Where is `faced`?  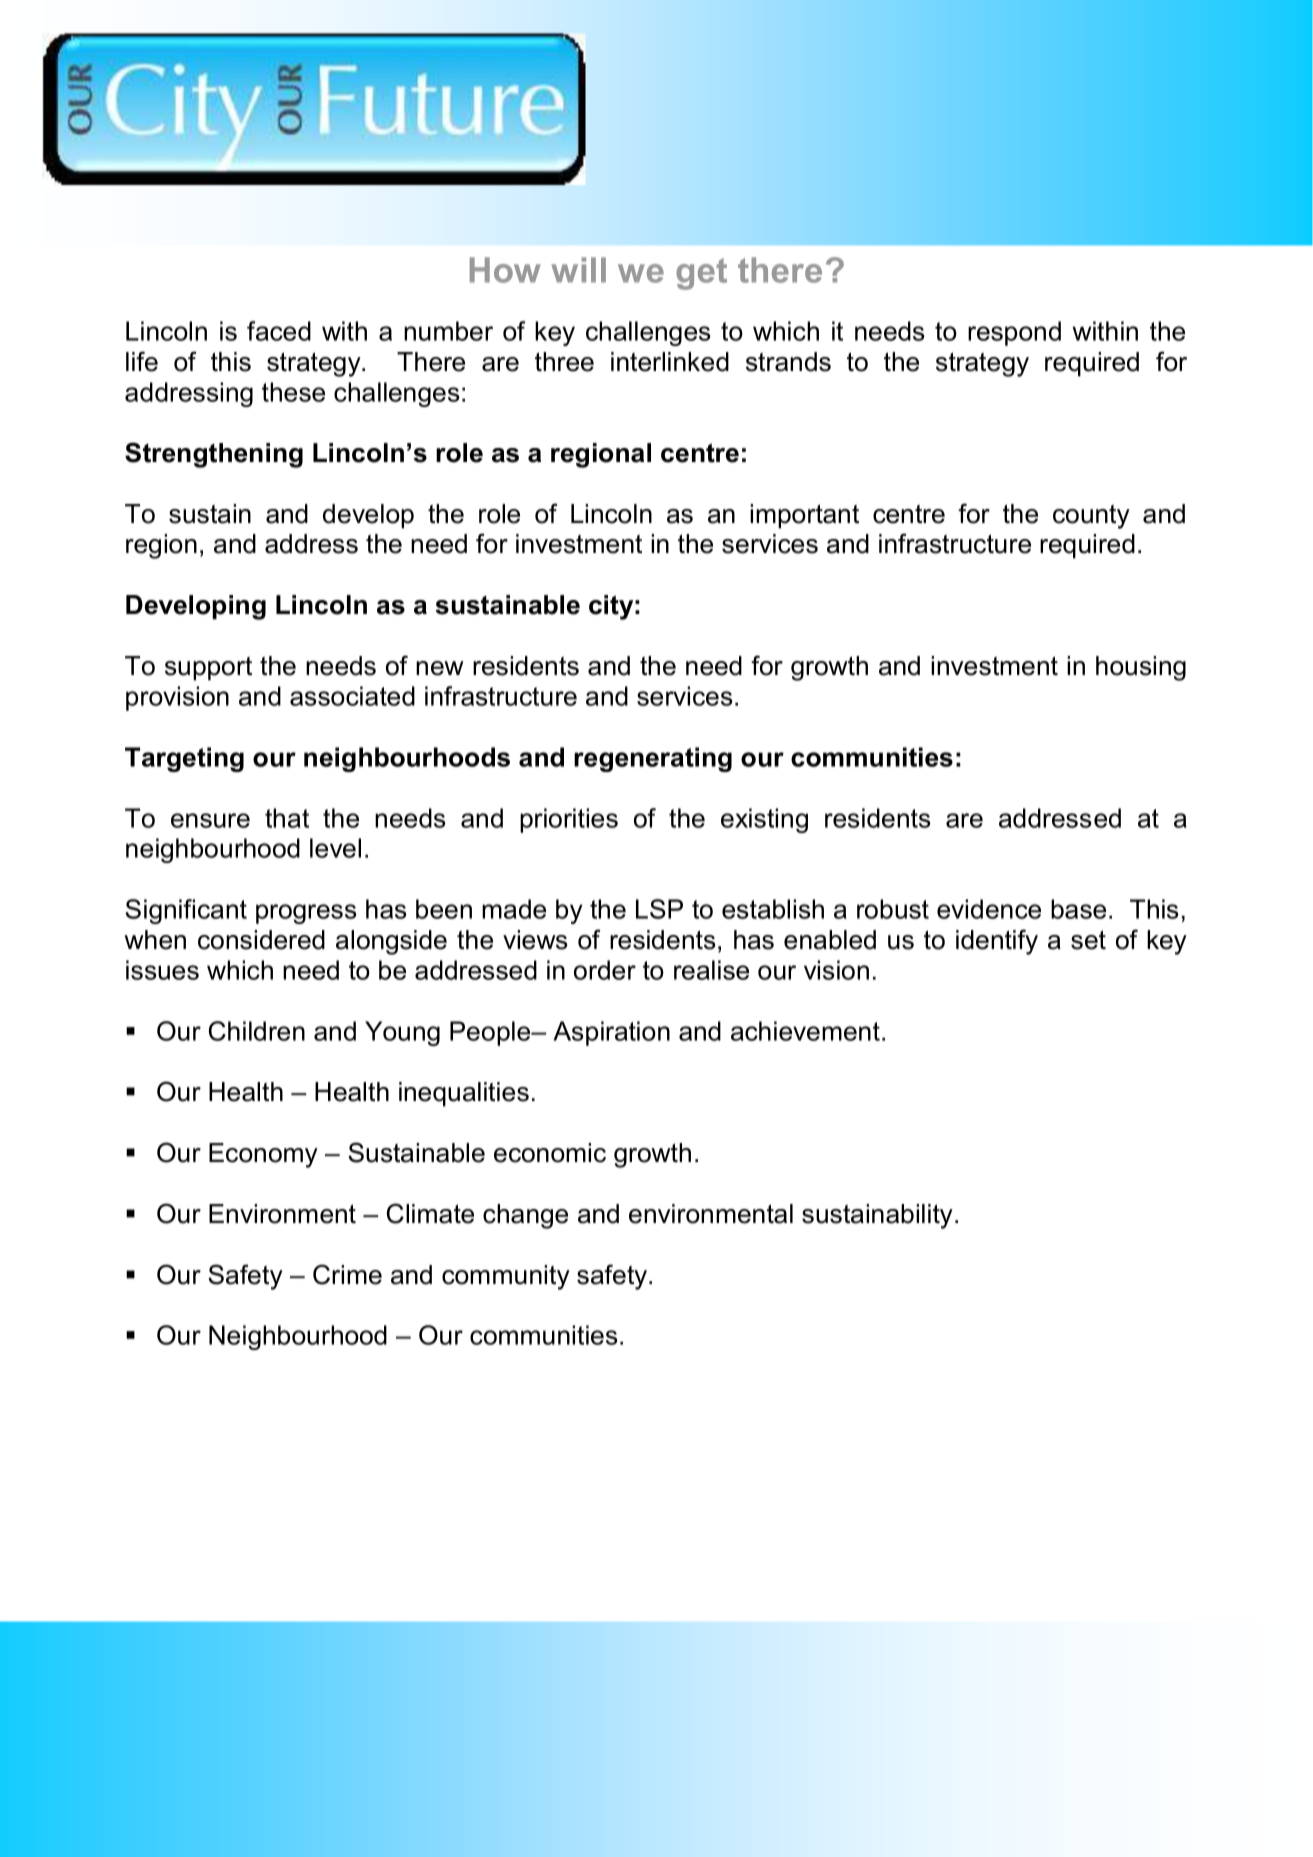
faced is located at coordinates (279, 331).
